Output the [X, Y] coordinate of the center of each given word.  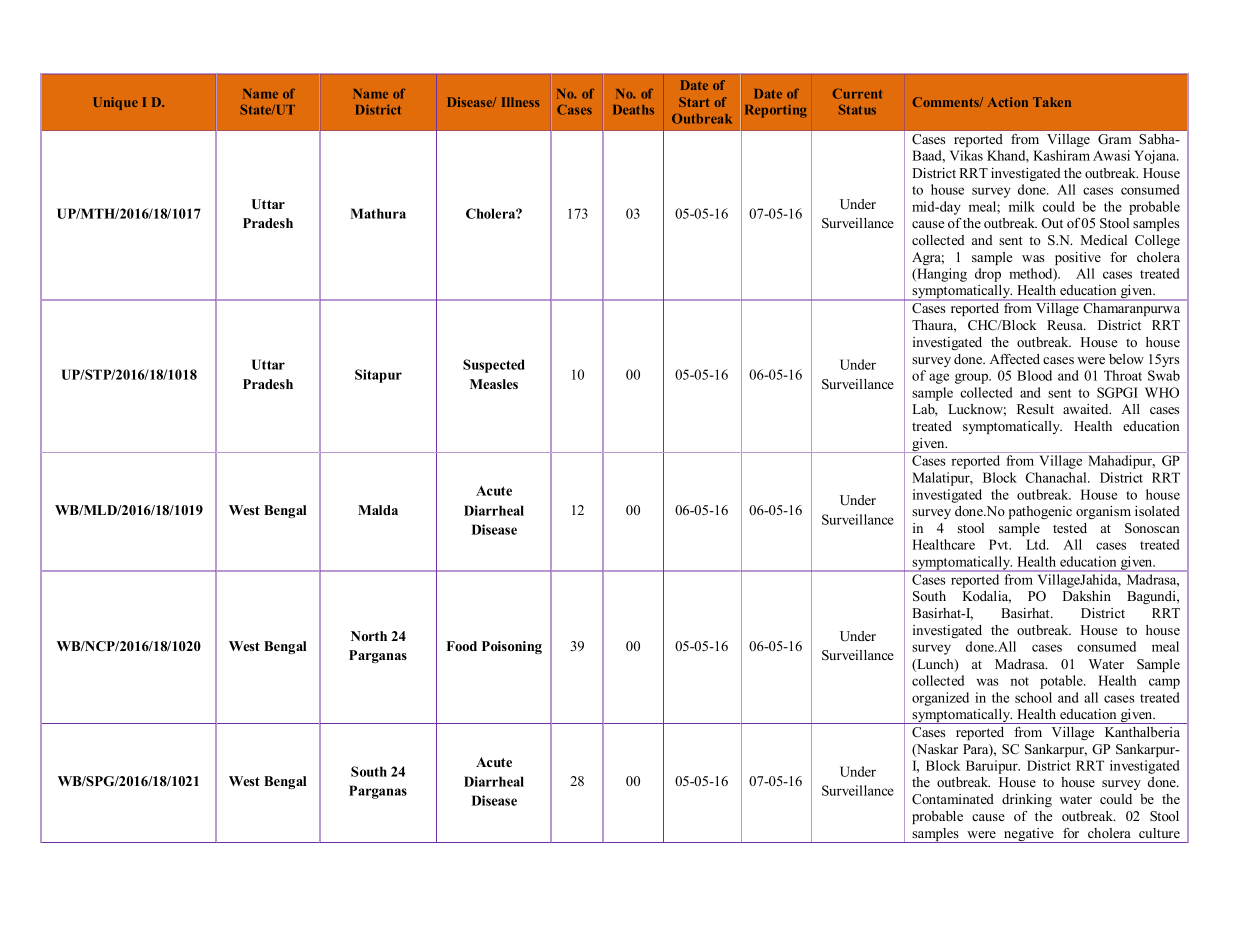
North [369, 636]
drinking [1027, 800]
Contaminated [953, 799]
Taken [1052, 102]
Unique [115, 103]
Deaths [633, 110]
